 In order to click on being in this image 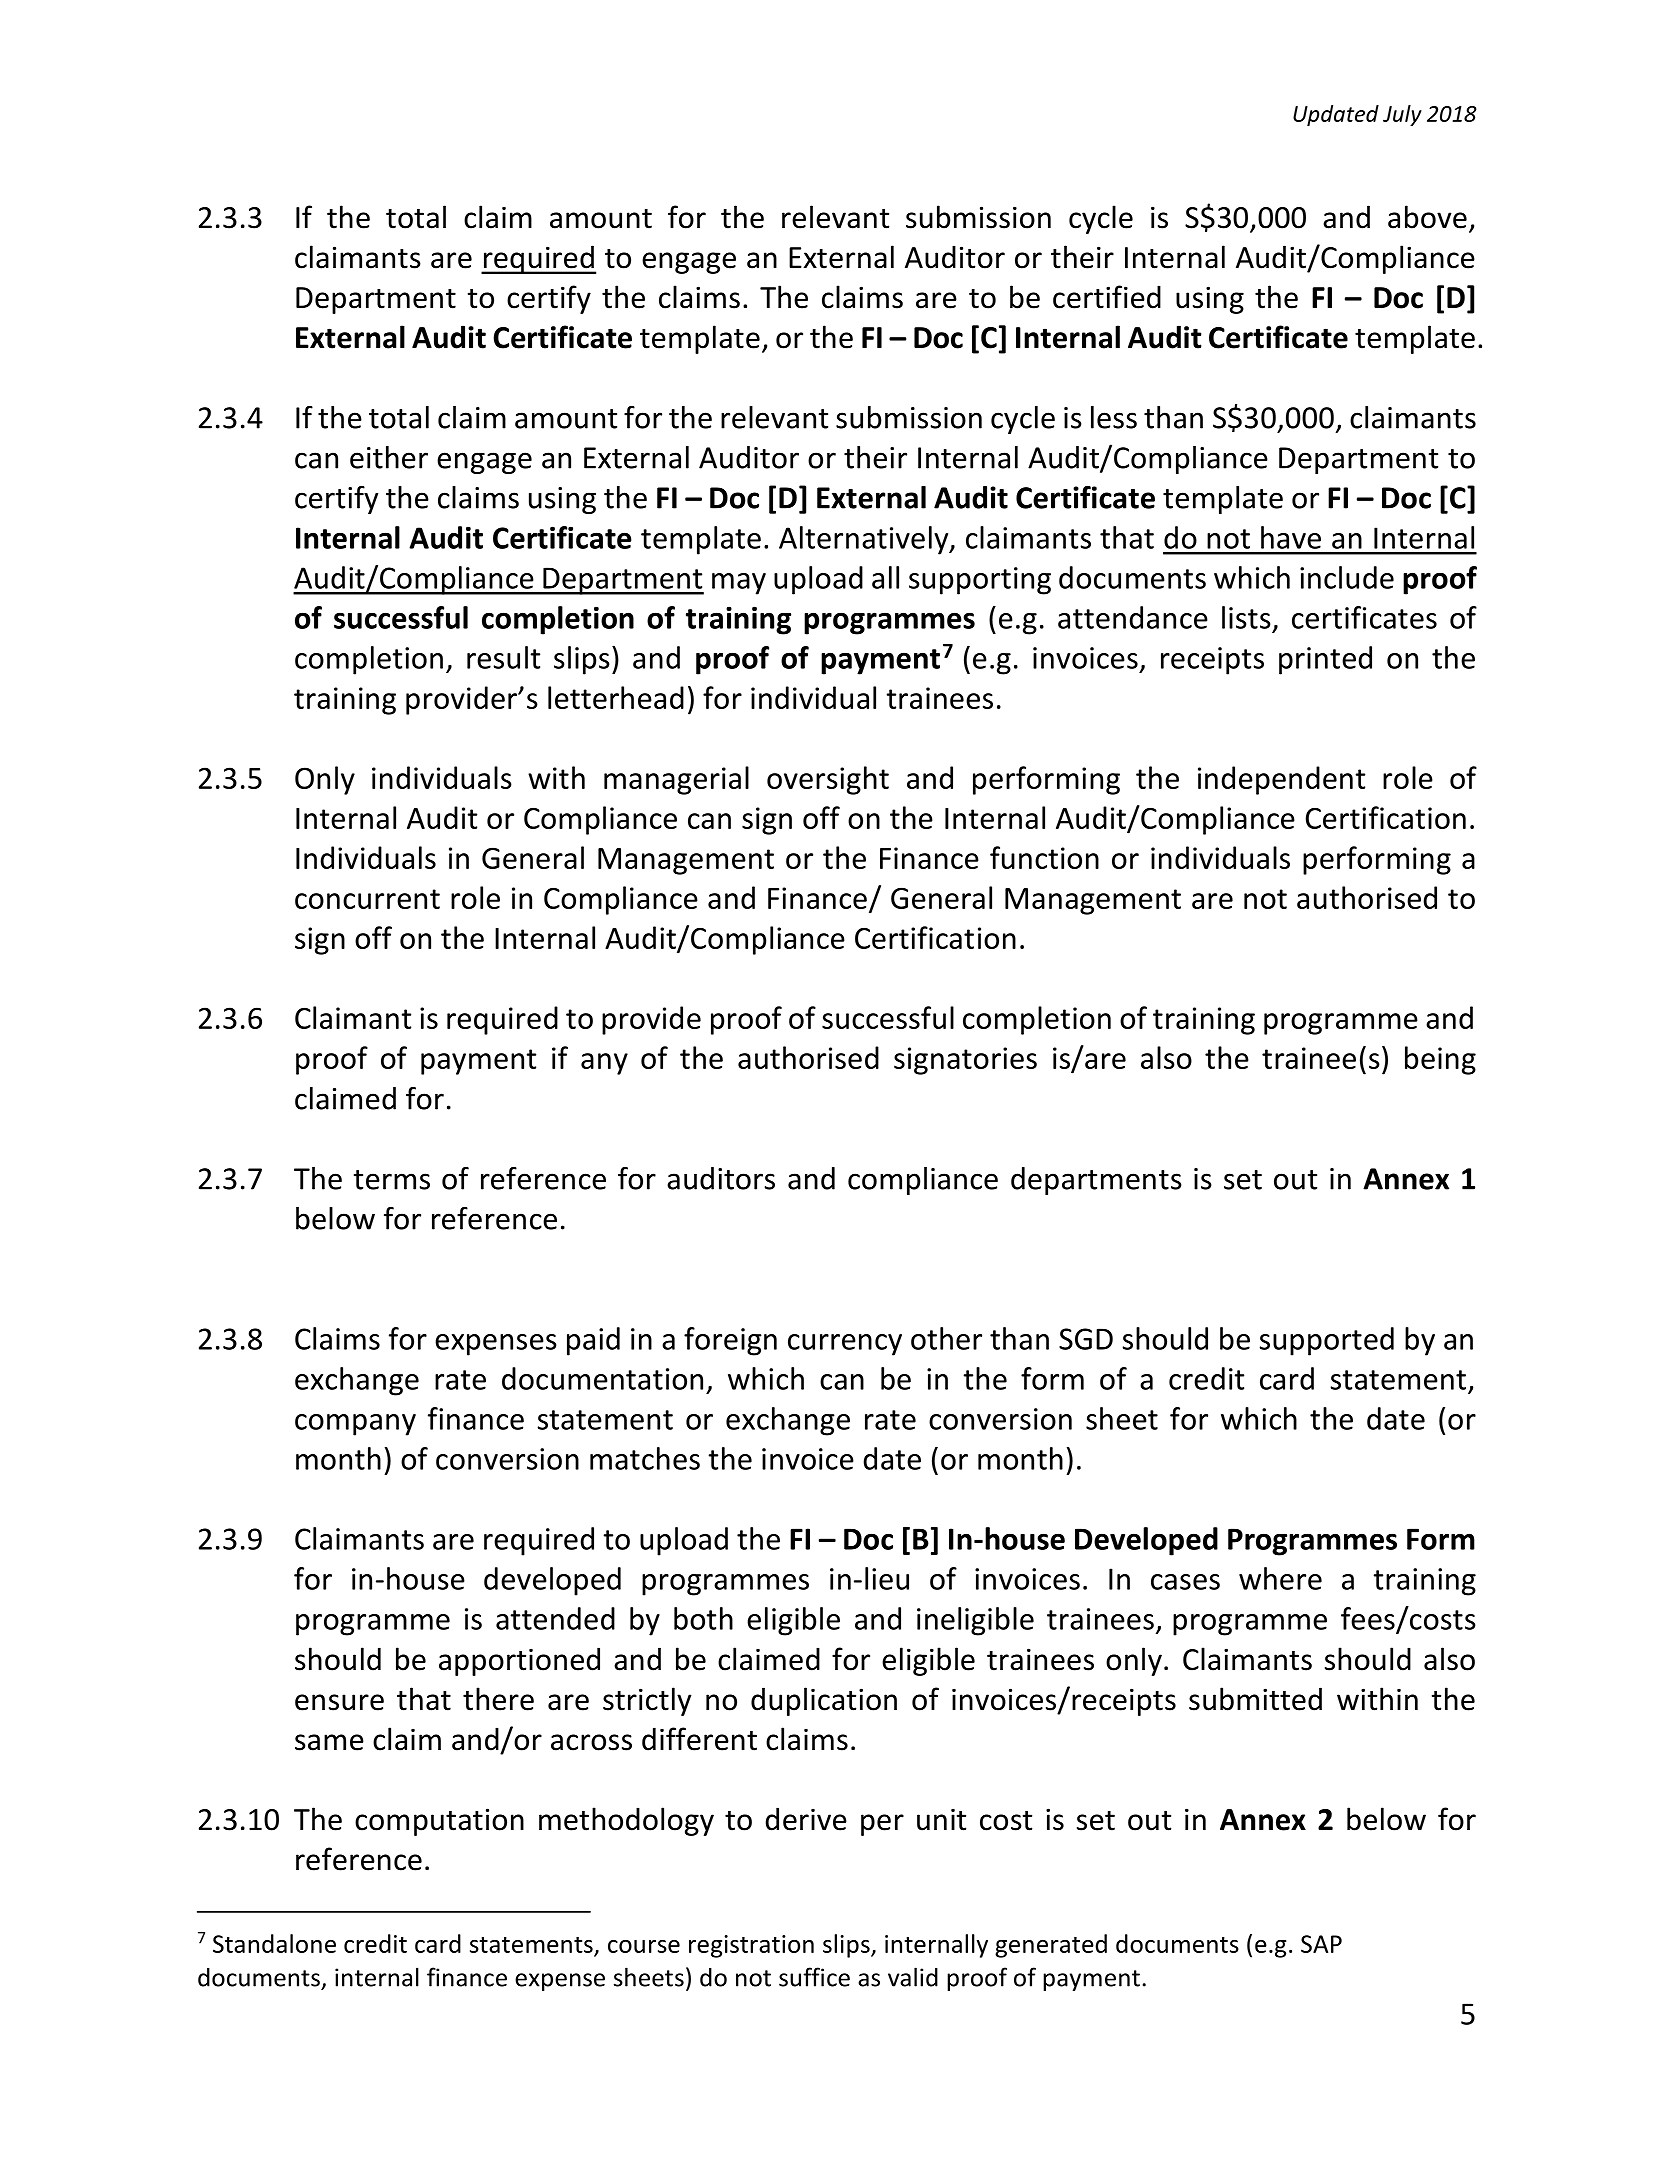, I will do `click(1440, 1060)`.
